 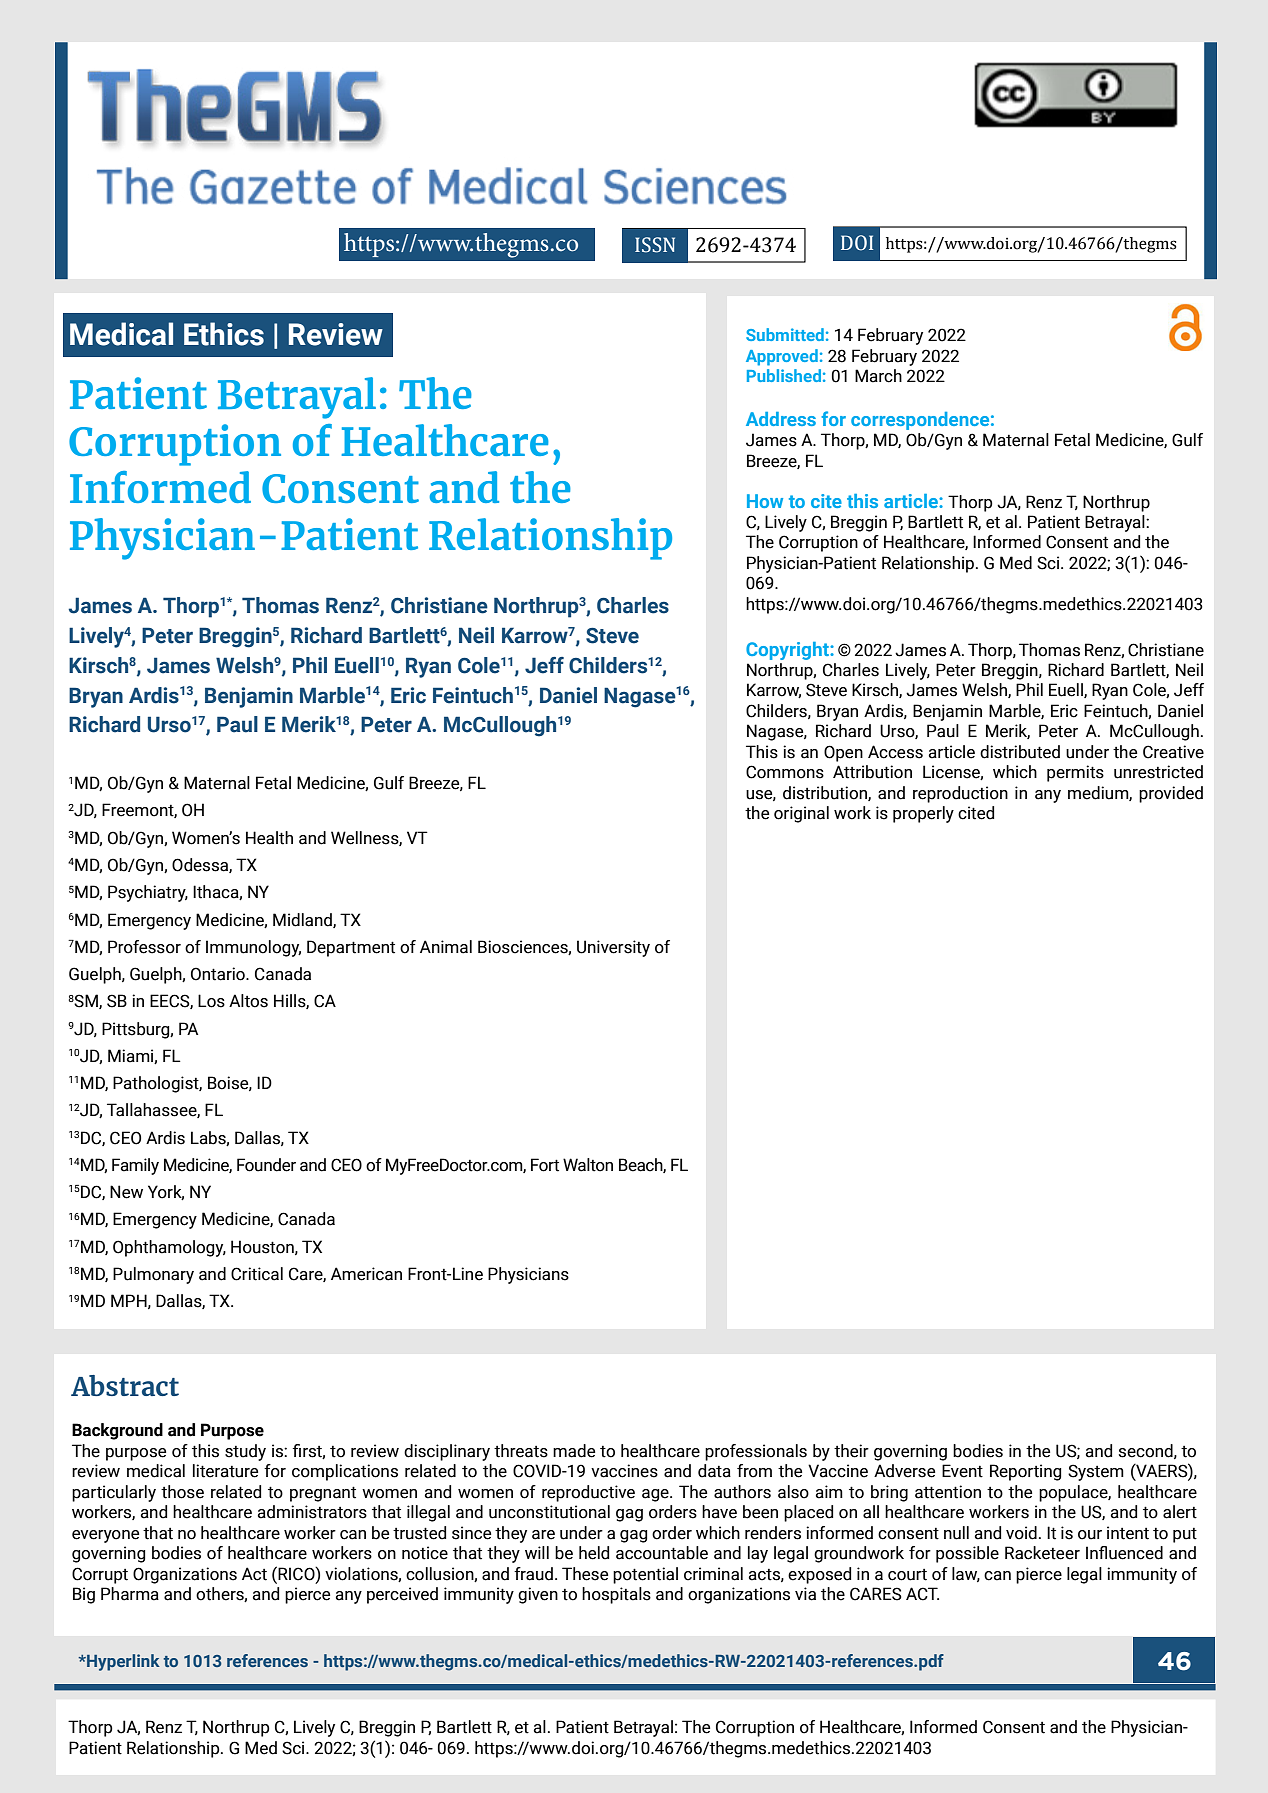 What do you see at coordinates (130, 1594) in the image?
I see `Pharma` at bounding box center [130, 1594].
